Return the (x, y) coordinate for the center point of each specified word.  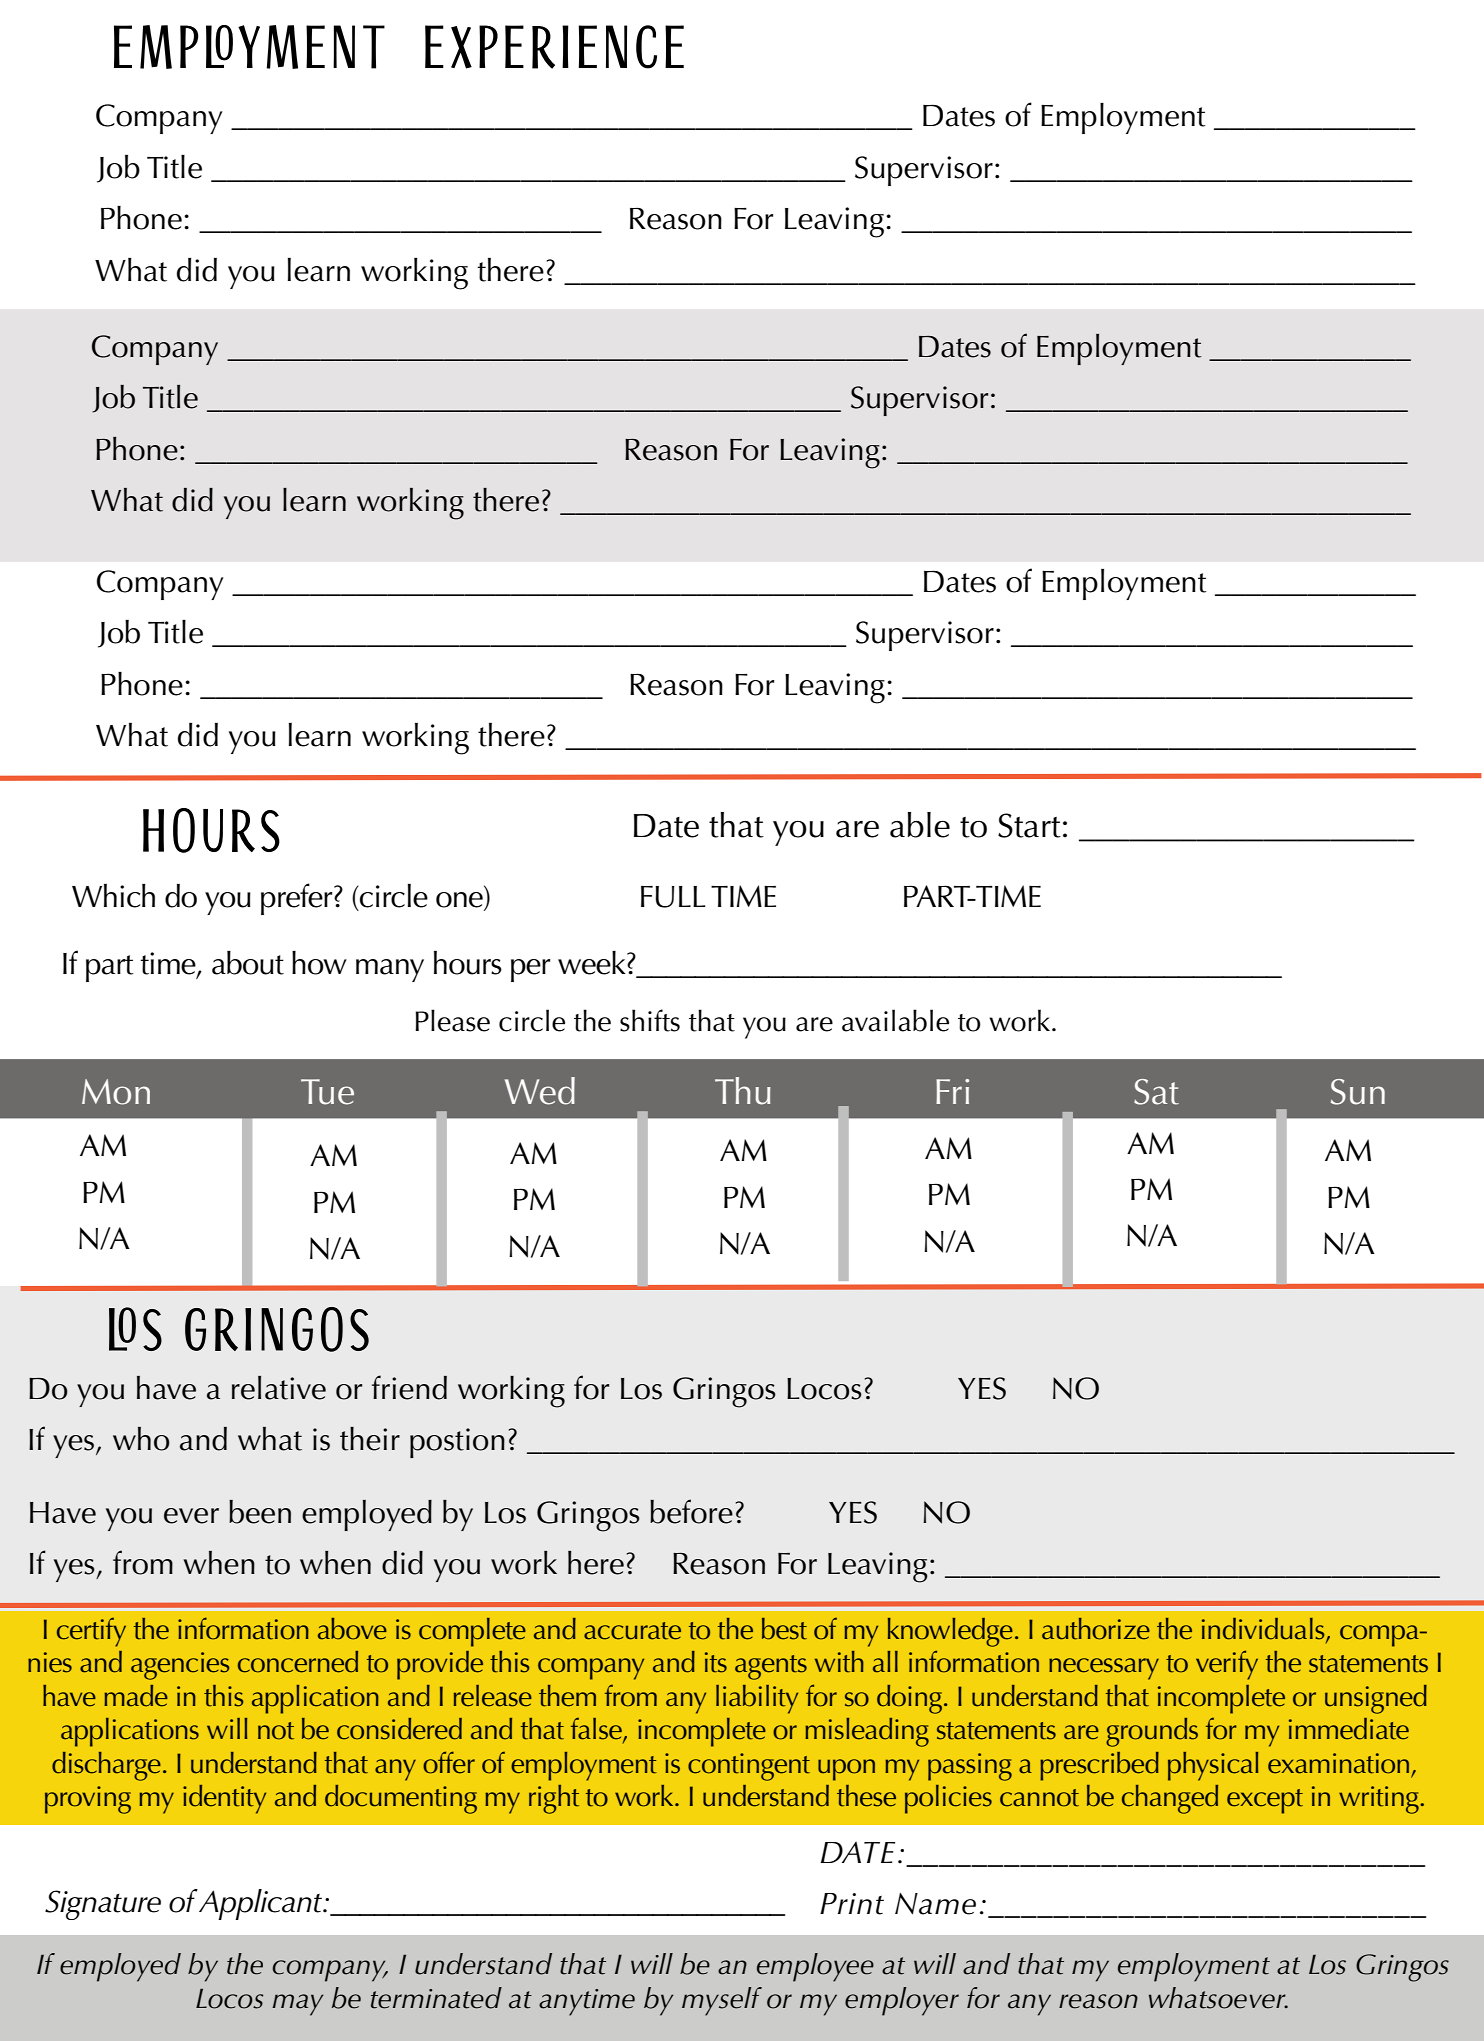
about (248, 963)
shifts (650, 1020)
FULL (673, 897)
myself (722, 2001)
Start (1029, 825)
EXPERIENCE (554, 47)
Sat (1156, 1092)
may (297, 2005)
